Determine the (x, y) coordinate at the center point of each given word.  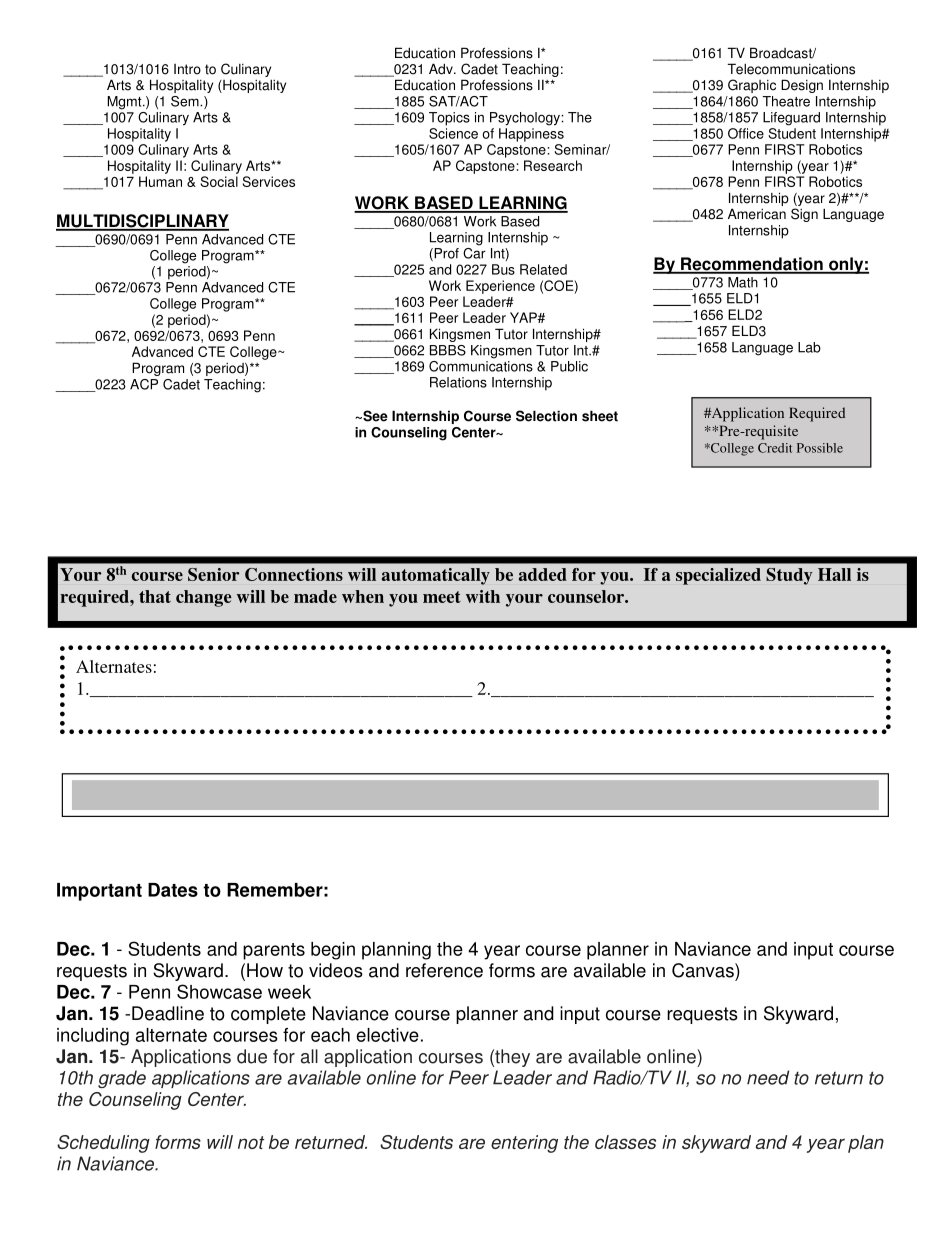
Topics (449, 119)
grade (122, 1079)
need (768, 1077)
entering (524, 1144)
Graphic (752, 86)
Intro (187, 69)
